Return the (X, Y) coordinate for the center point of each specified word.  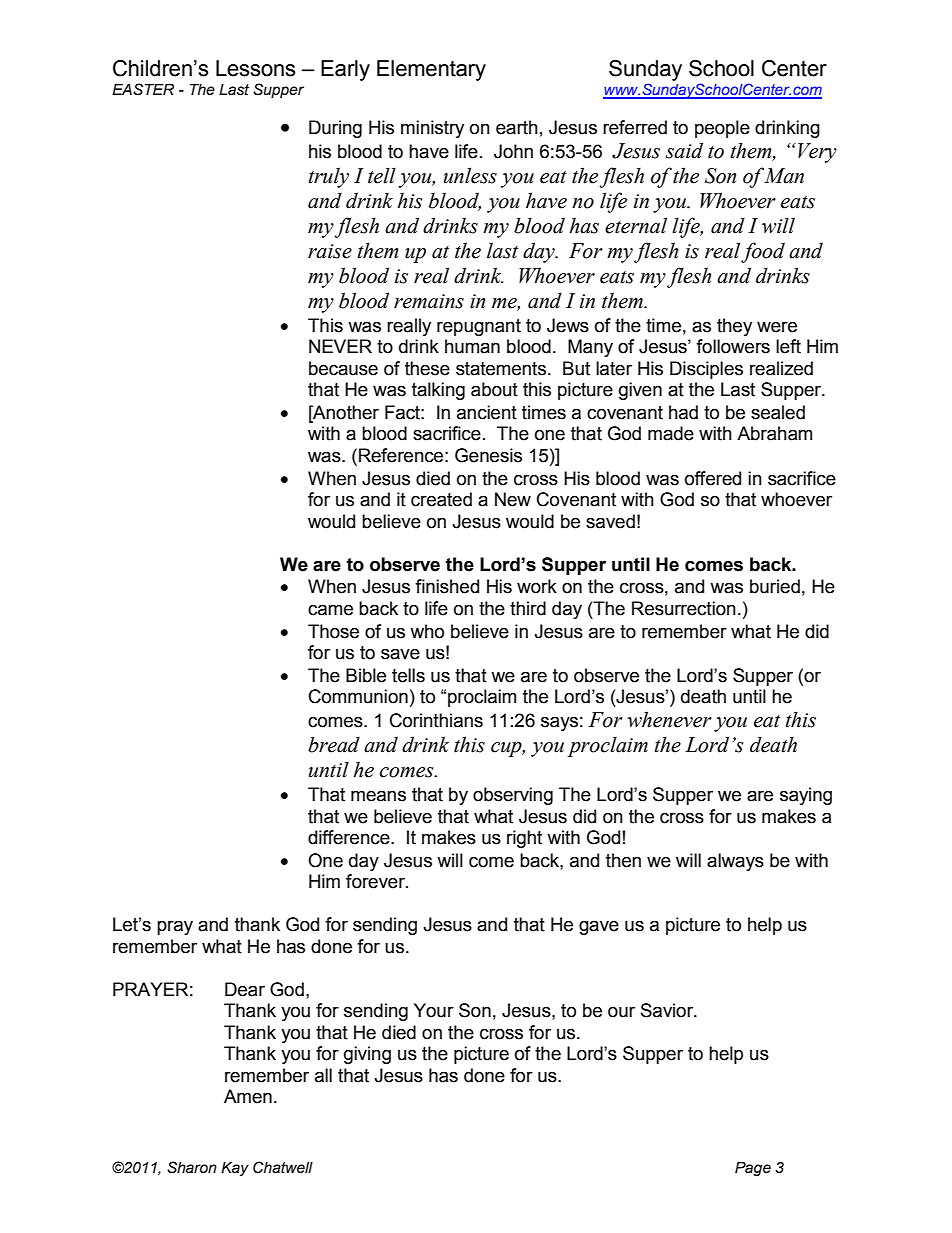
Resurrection (684, 608)
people (722, 129)
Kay (235, 1169)
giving (367, 1055)
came (330, 610)
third (528, 608)
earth (517, 127)
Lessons (255, 68)
